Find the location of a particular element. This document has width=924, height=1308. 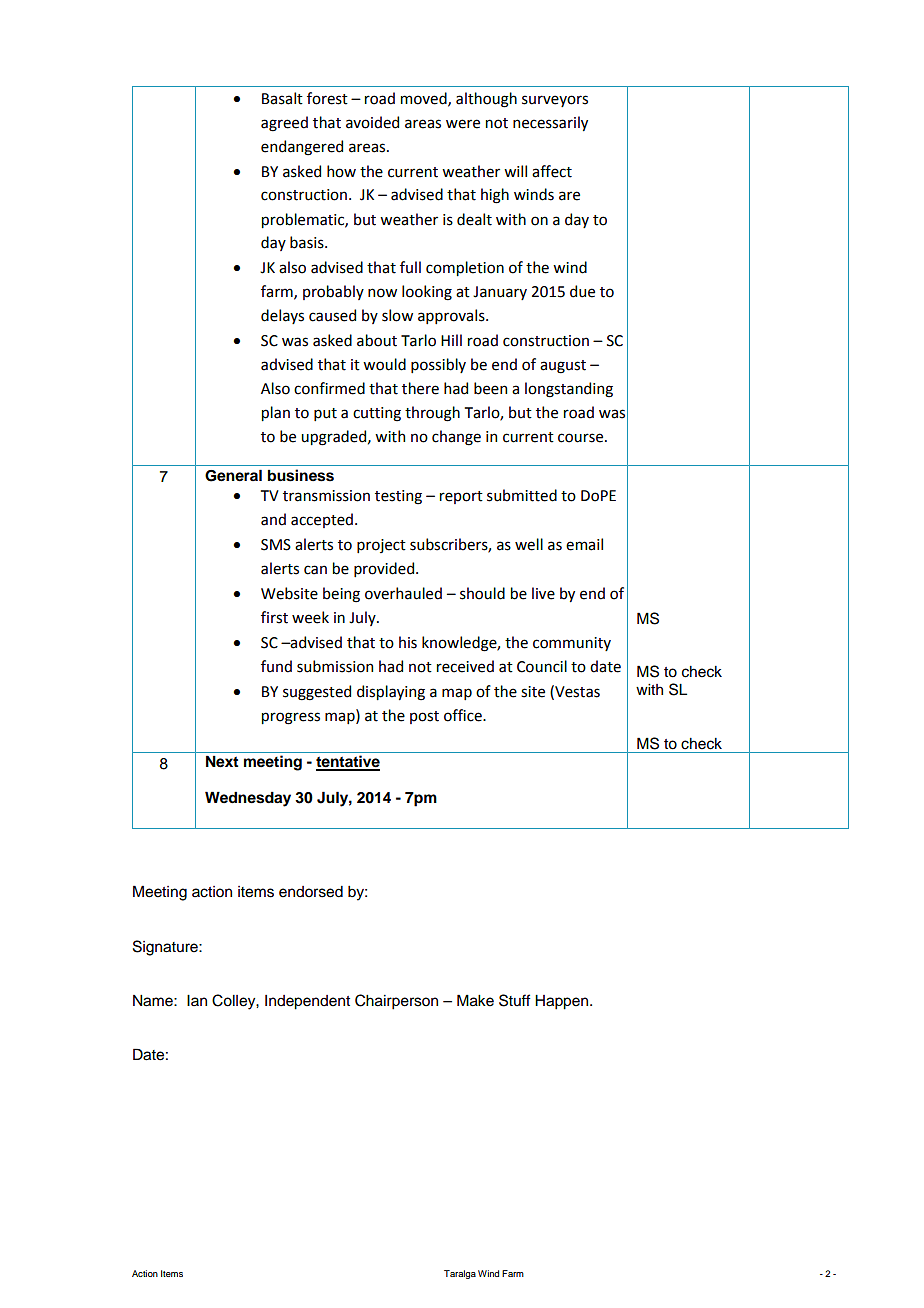

project is located at coordinates (381, 546).
